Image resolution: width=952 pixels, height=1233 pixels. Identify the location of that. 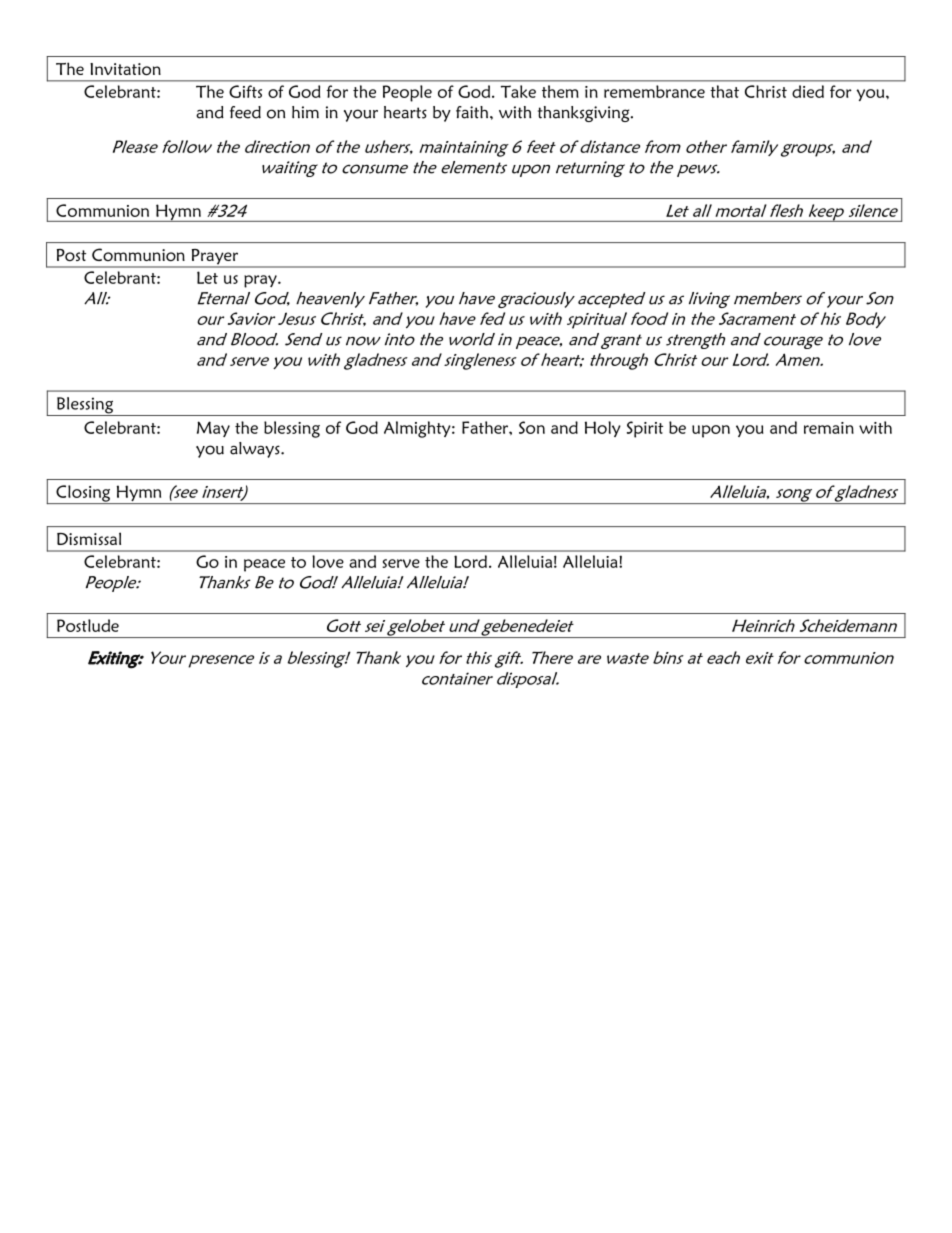
(724, 91).
